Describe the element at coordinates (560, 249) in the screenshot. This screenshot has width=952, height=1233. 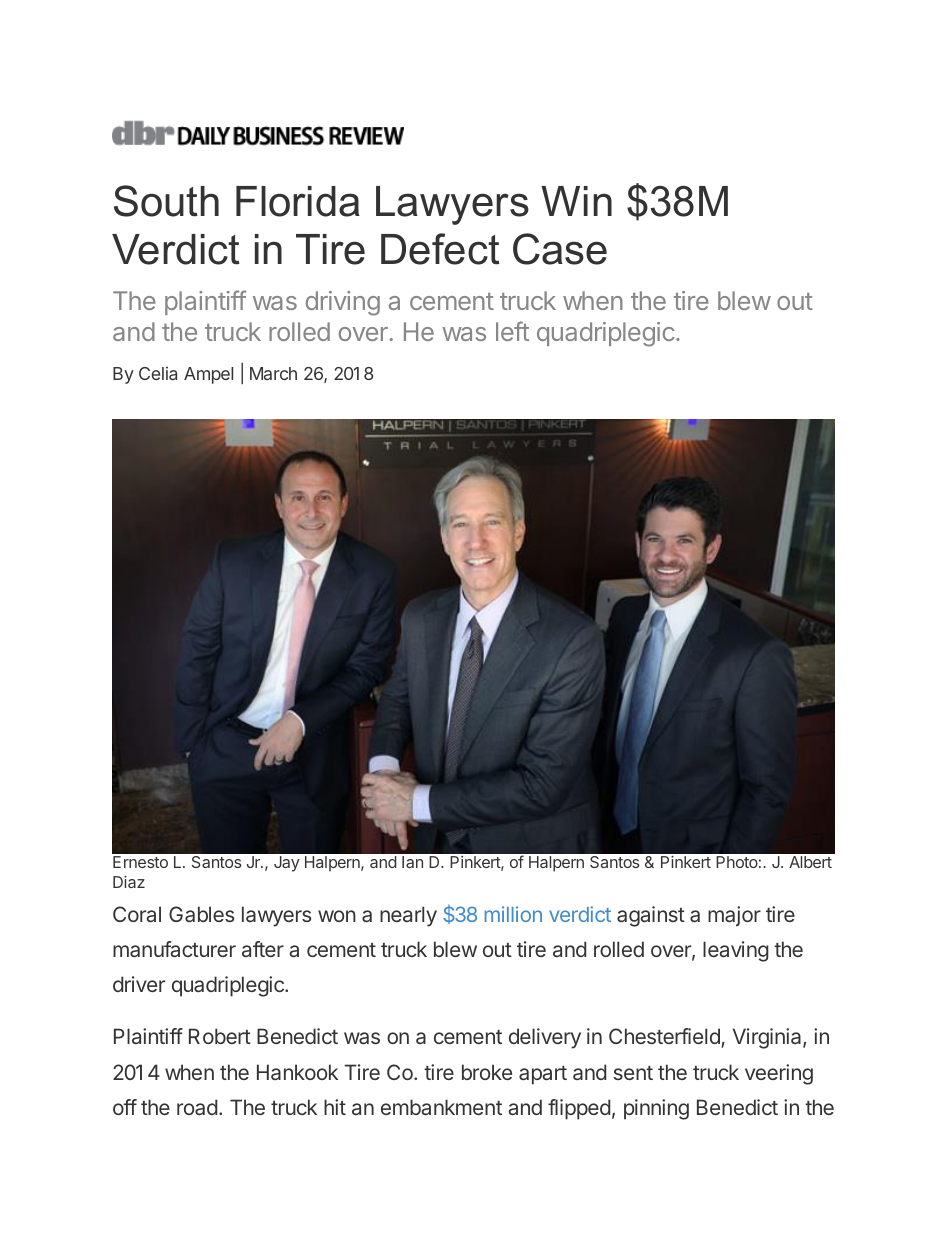
I see `Case` at that location.
